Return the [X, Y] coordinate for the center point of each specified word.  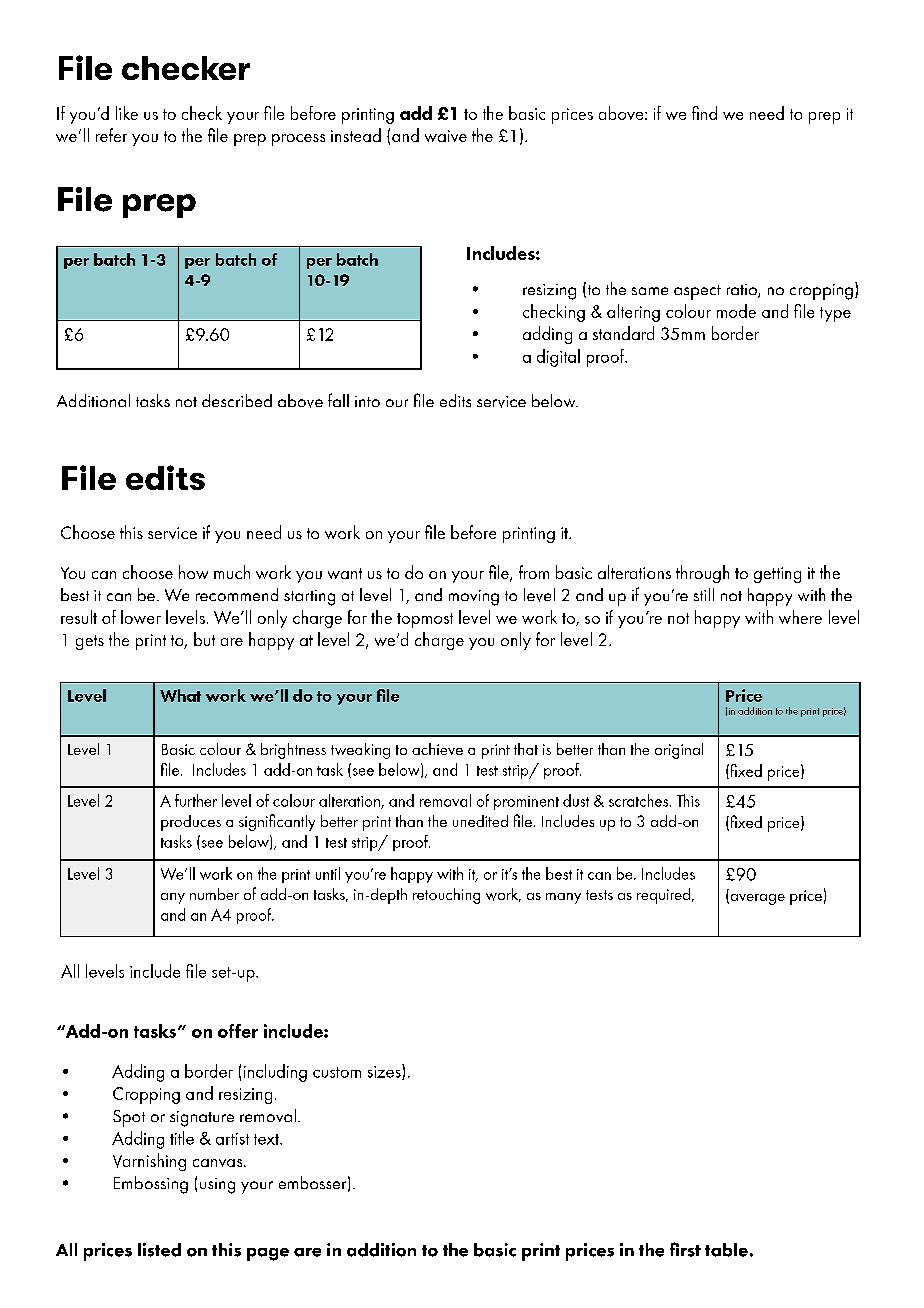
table [726, 1250]
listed [159, 1250]
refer [111, 135]
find [704, 113]
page [268, 1254]
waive [446, 136]
